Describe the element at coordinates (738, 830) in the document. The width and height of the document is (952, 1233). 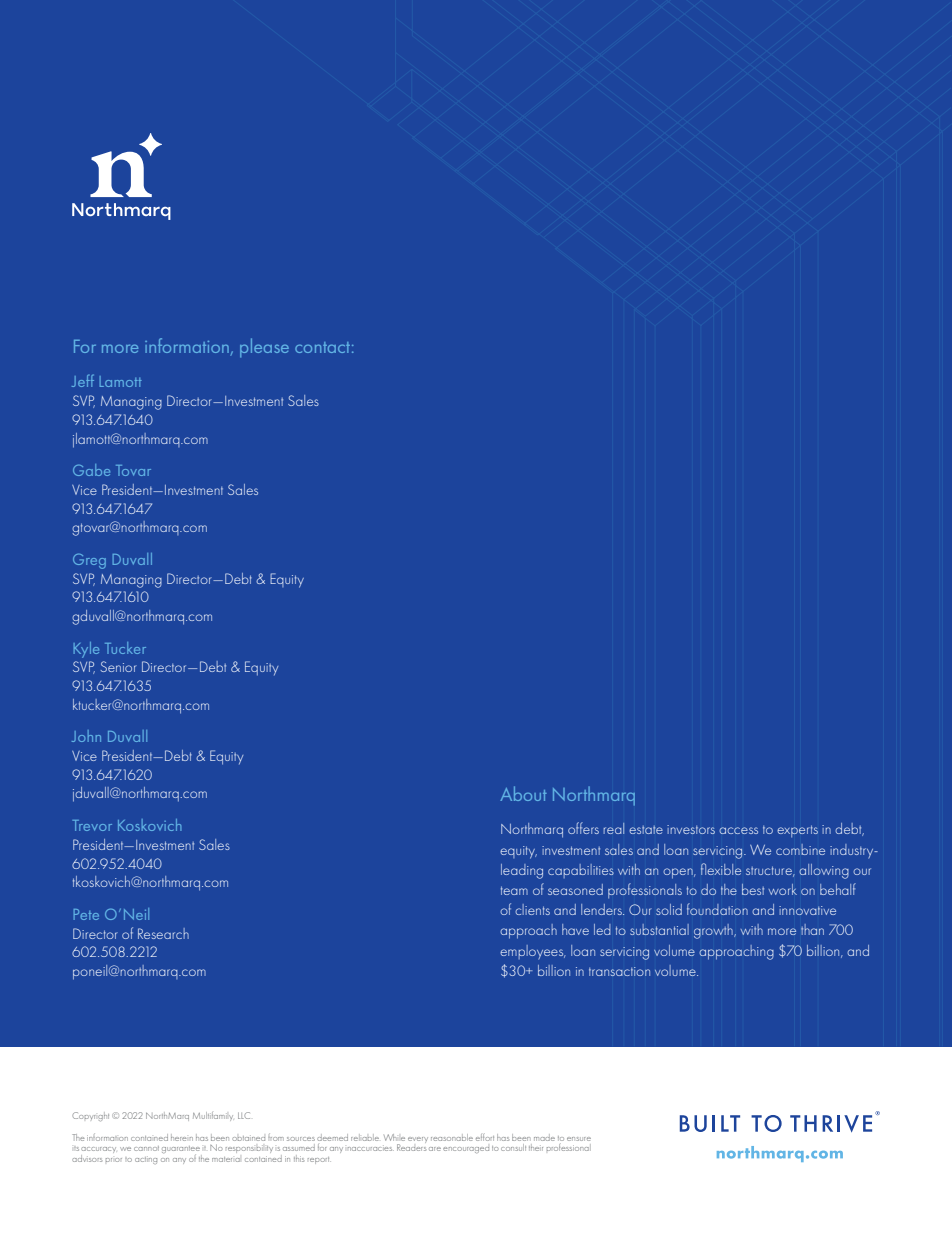
I see `access` at that location.
